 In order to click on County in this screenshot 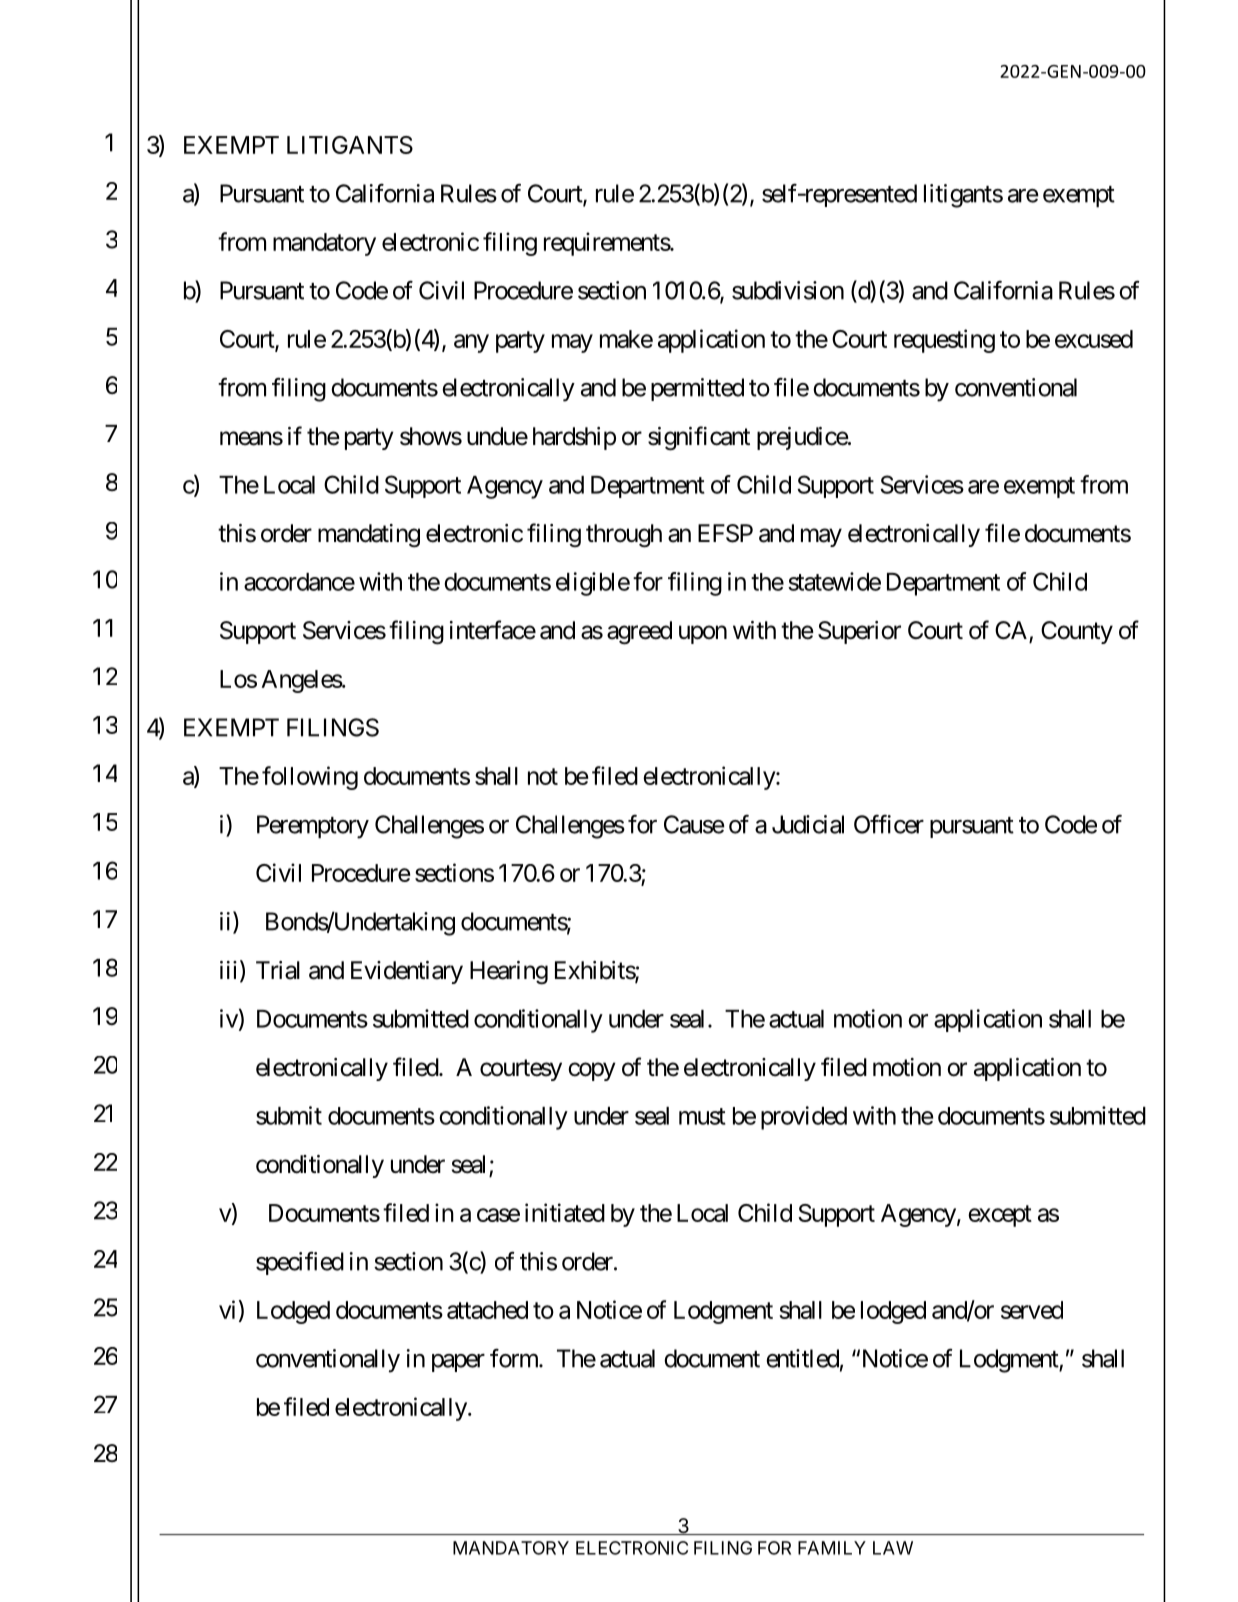, I will do `click(1077, 632)`.
